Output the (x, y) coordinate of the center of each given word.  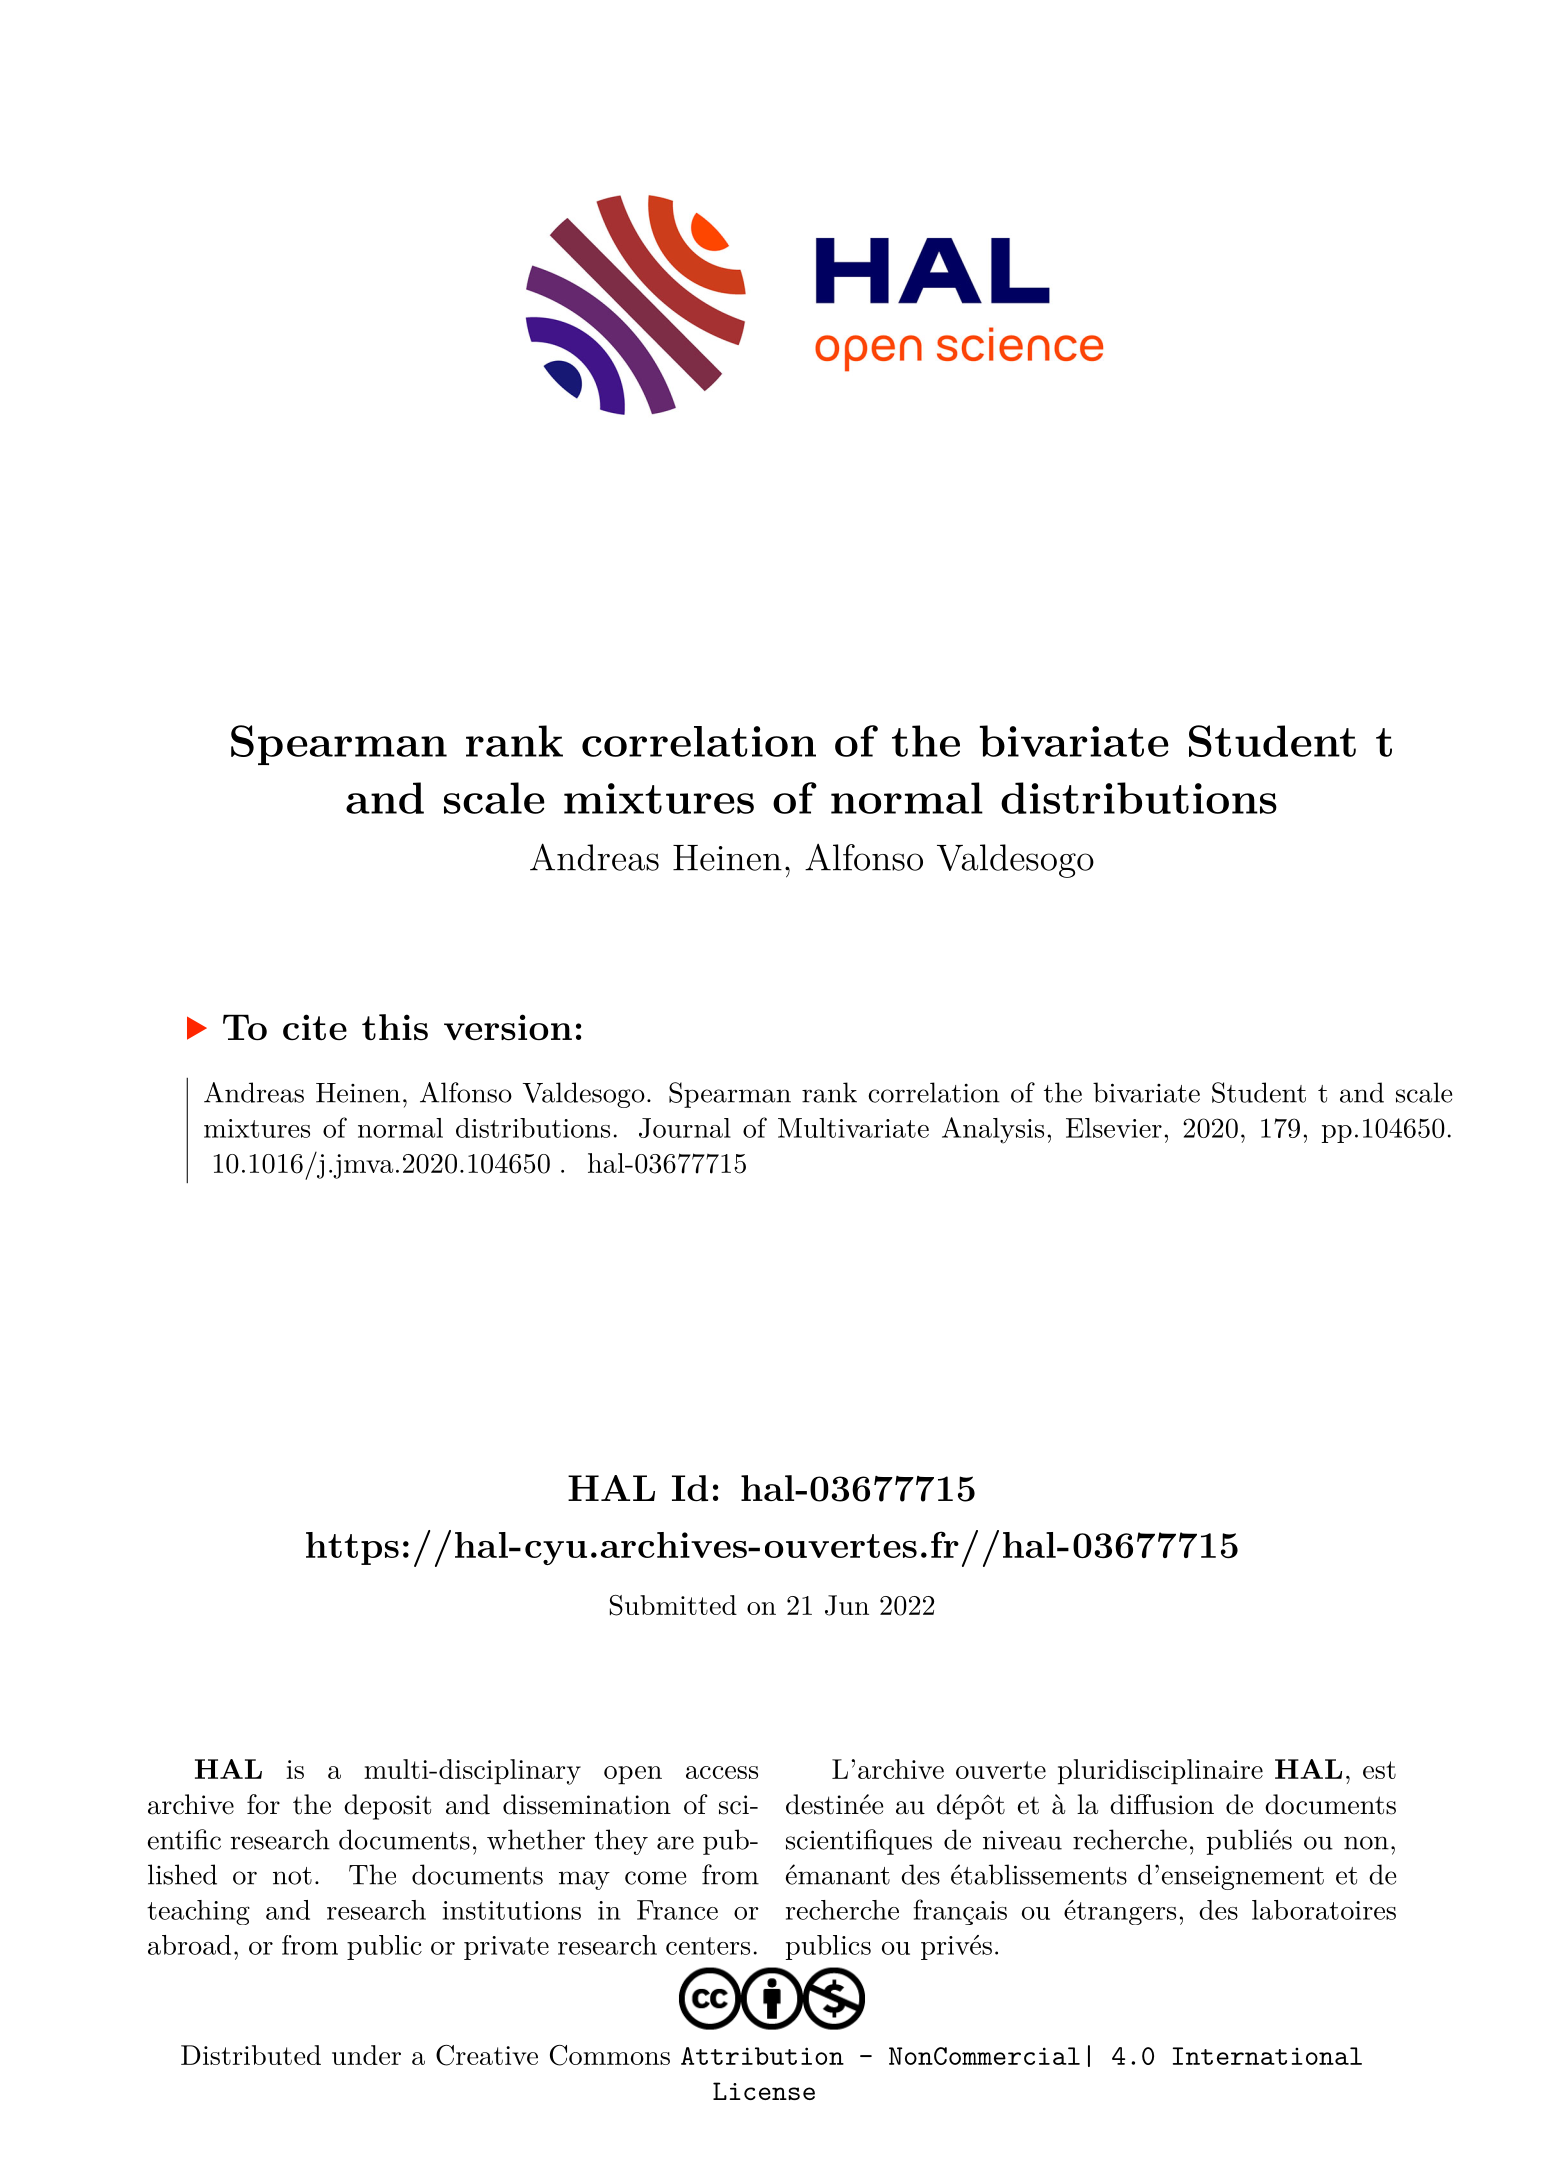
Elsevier (1114, 1128)
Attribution (762, 2056)
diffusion (1162, 1804)
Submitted (673, 1605)
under (366, 2055)
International (1267, 2056)
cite (315, 1027)
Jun (847, 1605)
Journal (685, 1128)
